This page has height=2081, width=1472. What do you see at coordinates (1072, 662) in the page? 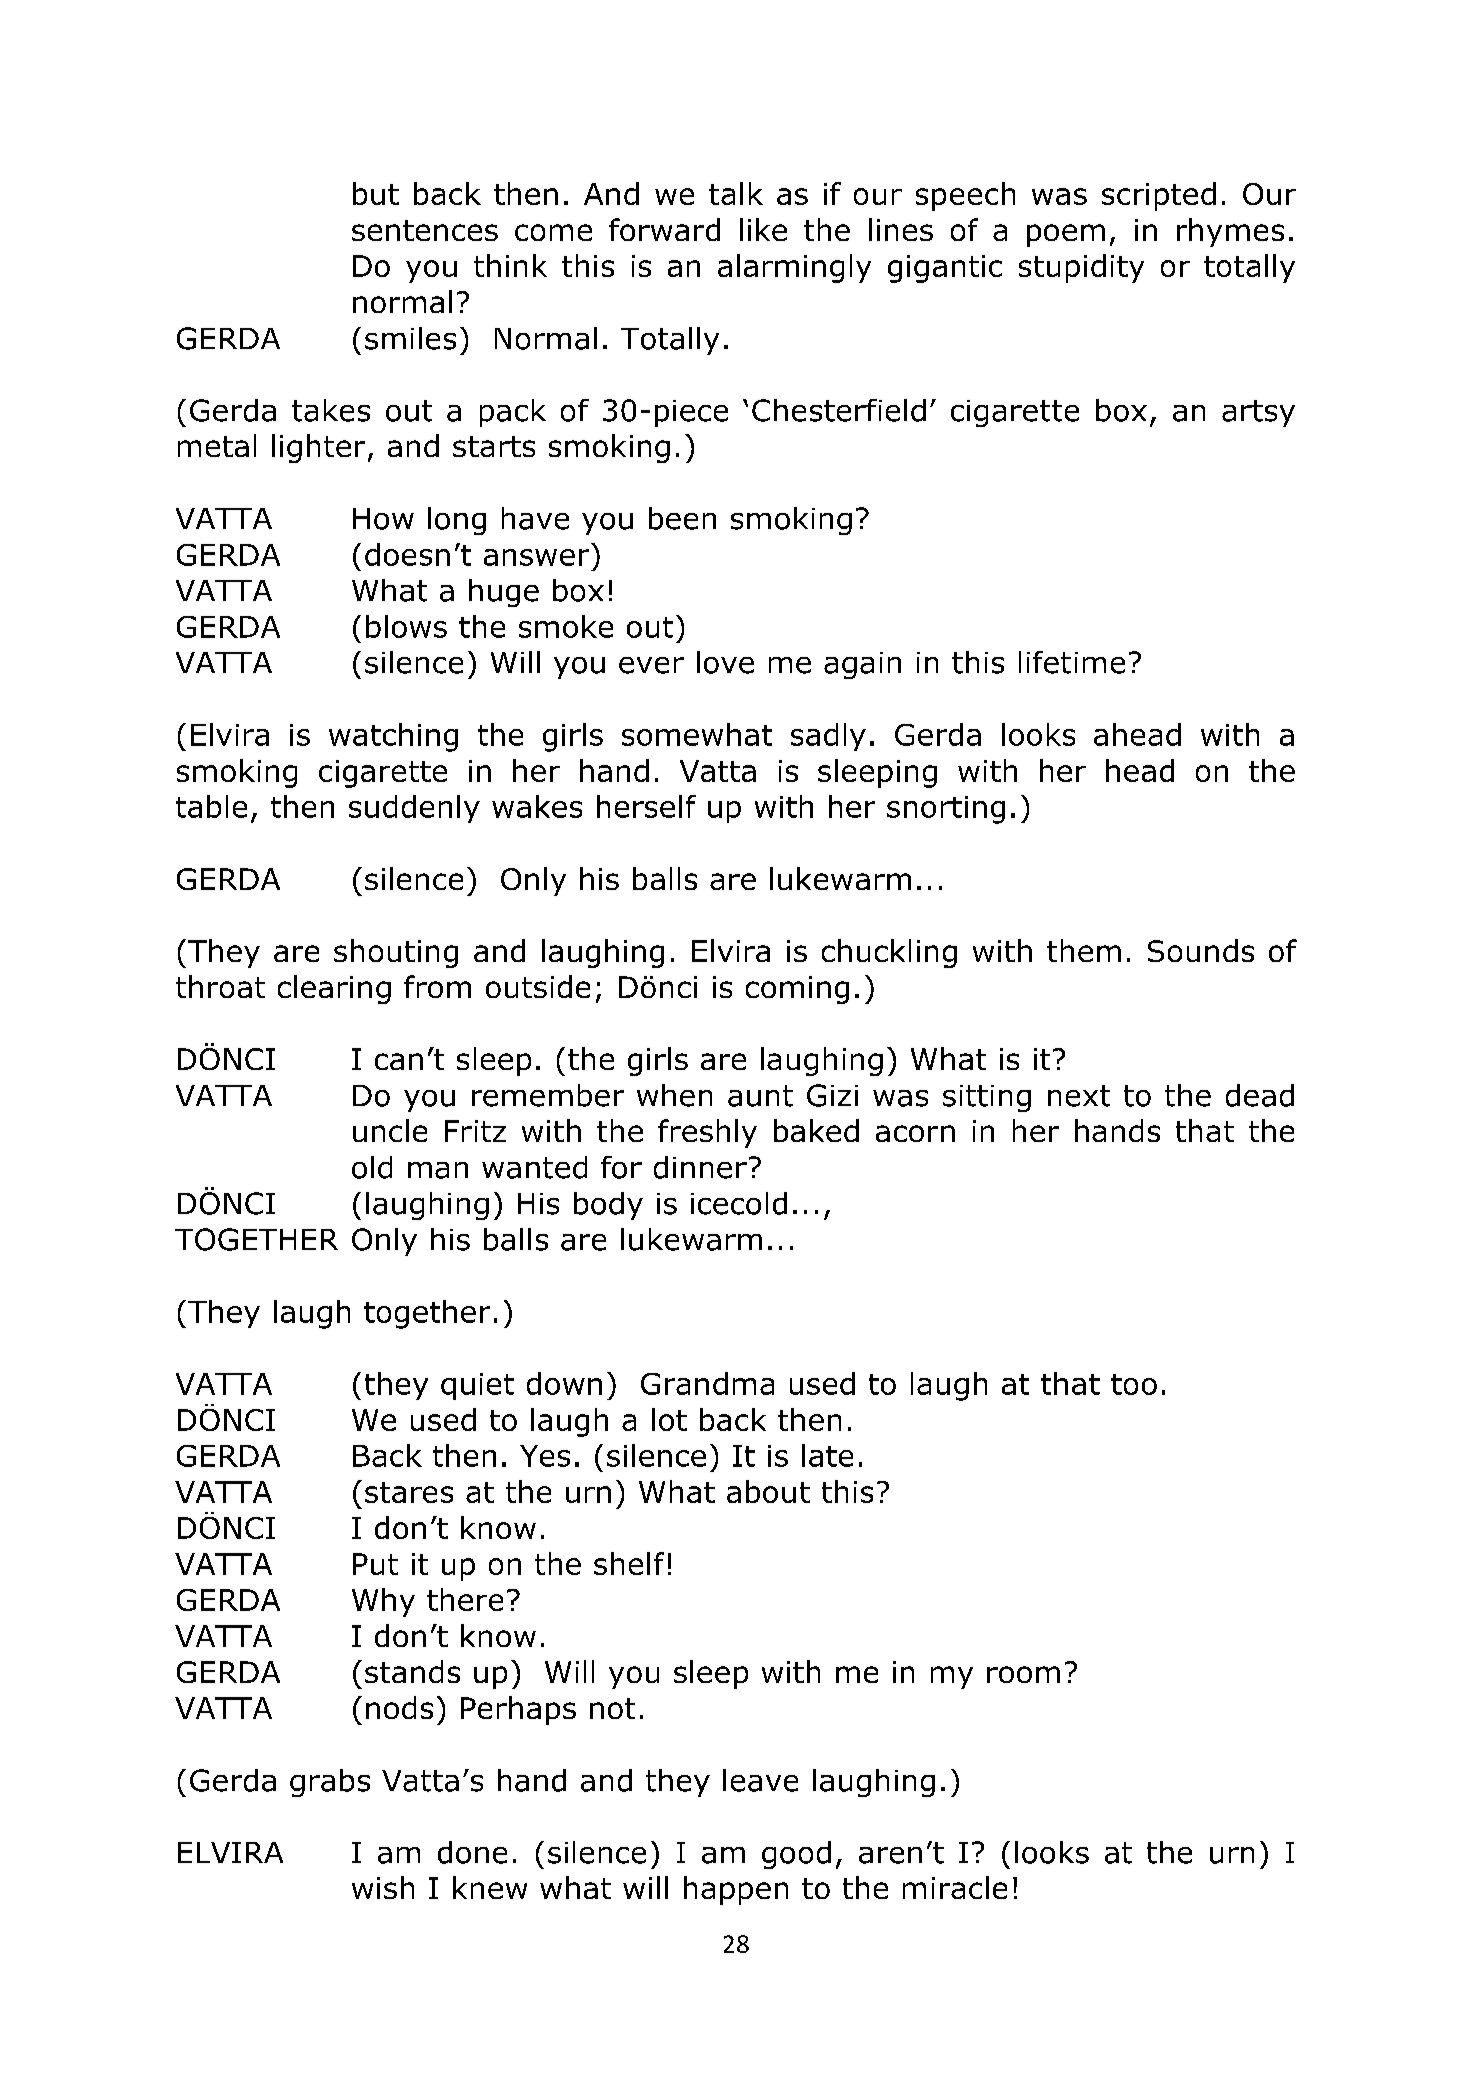
I see `lifetime` at bounding box center [1072, 662].
